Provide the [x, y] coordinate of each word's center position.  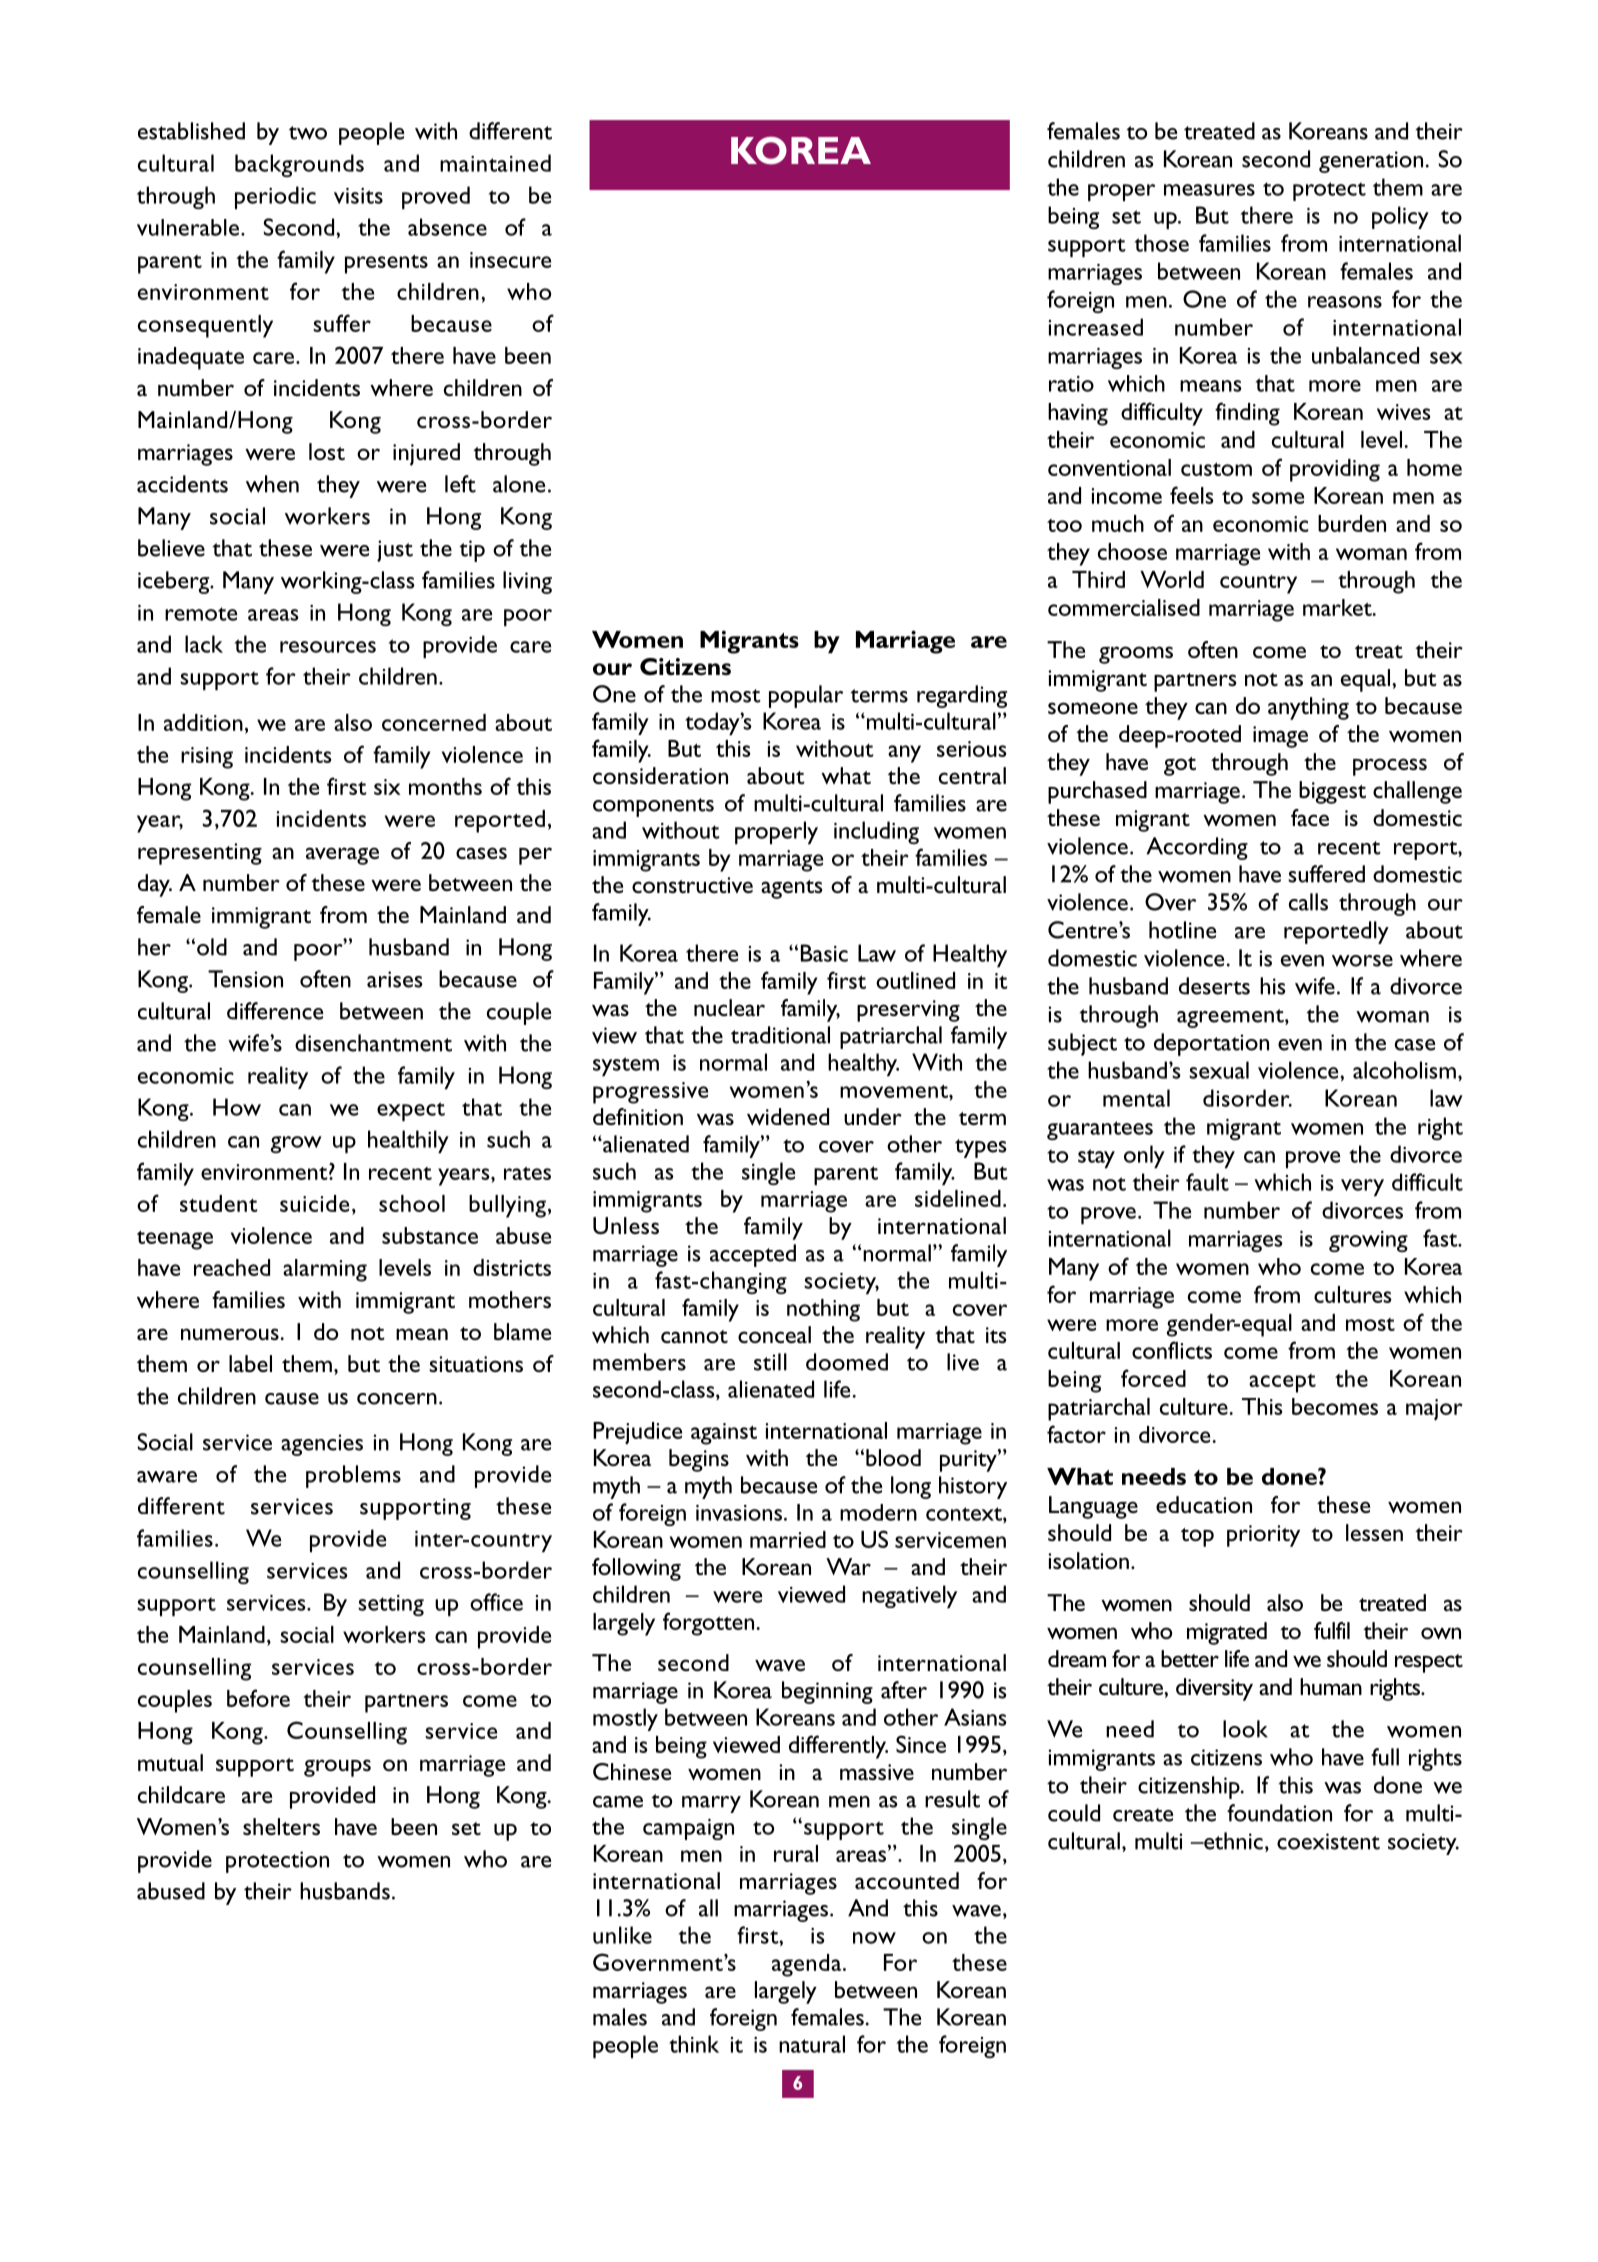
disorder [1247, 1098]
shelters [281, 1826]
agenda [808, 1965]
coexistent [1328, 1841]
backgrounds [299, 165]
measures [1209, 190]
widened [788, 1116]
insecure [510, 260]
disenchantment [373, 1043]
